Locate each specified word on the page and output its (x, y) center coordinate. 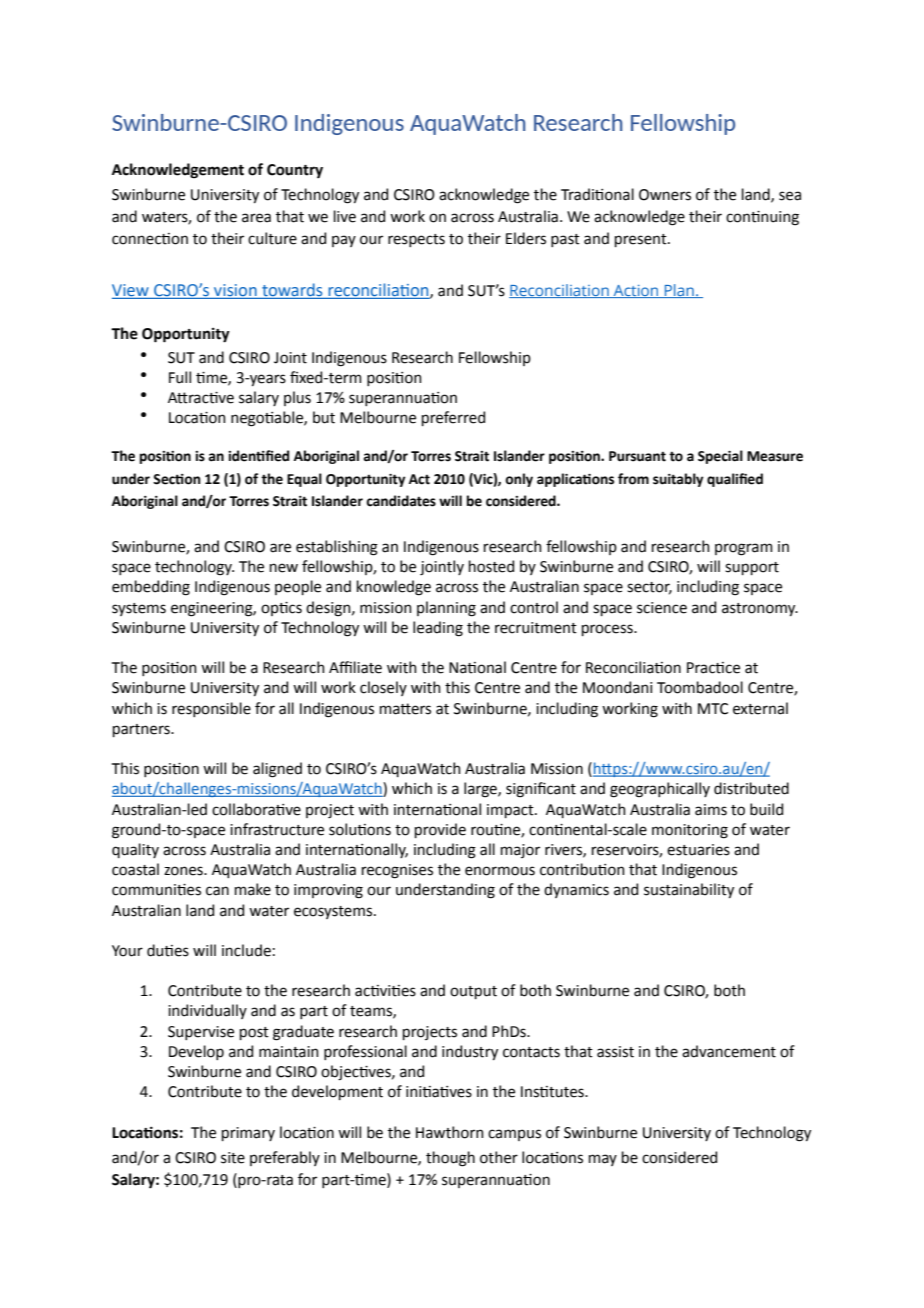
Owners (665, 195)
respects (416, 240)
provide (440, 830)
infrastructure (277, 829)
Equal (304, 480)
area (256, 218)
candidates (401, 501)
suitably (678, 480)
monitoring (690, 831)
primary (248, 1134)
